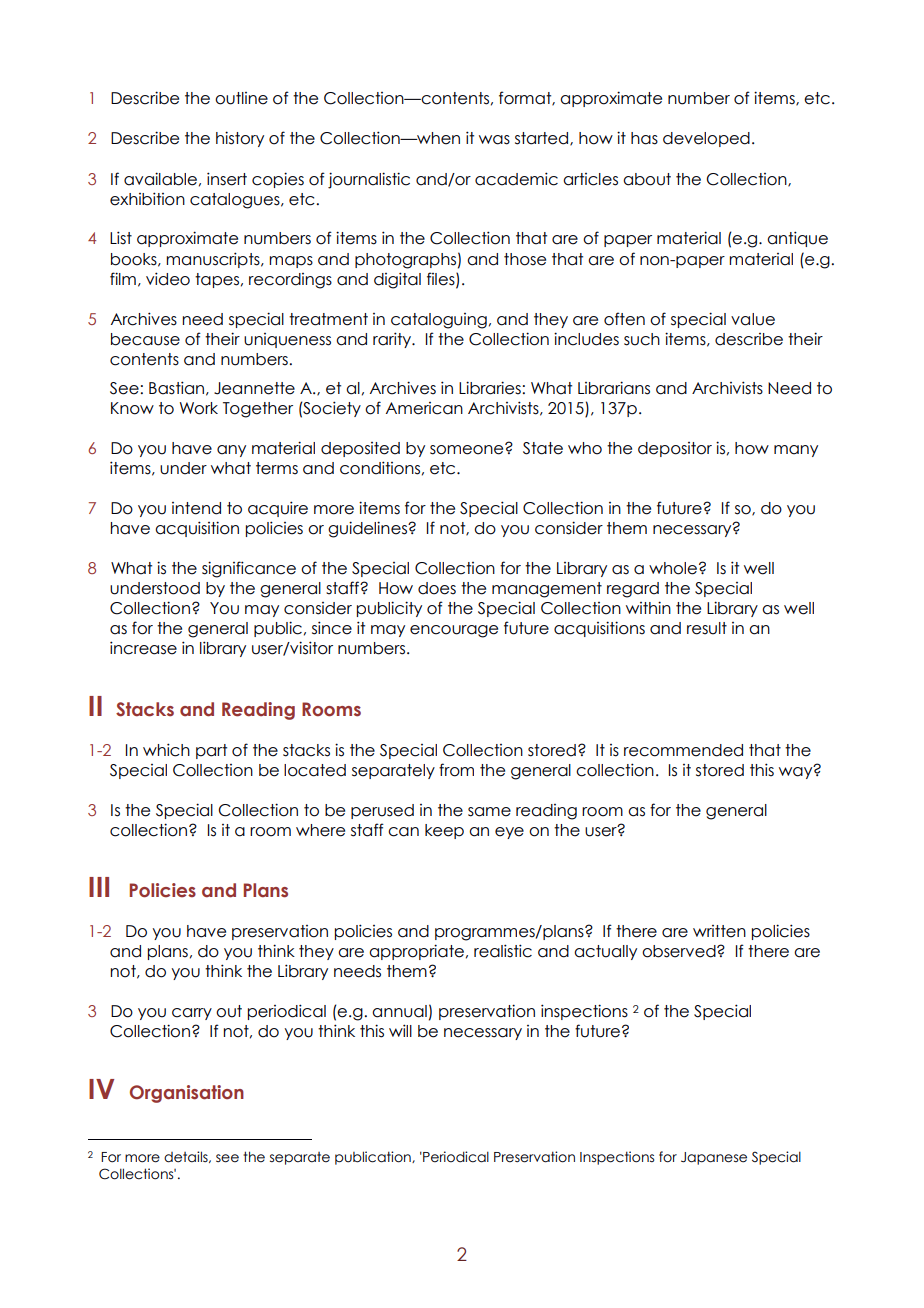 The height and width of the screenshot is (1308, 924). I want to click on was, so click(494, 140).
